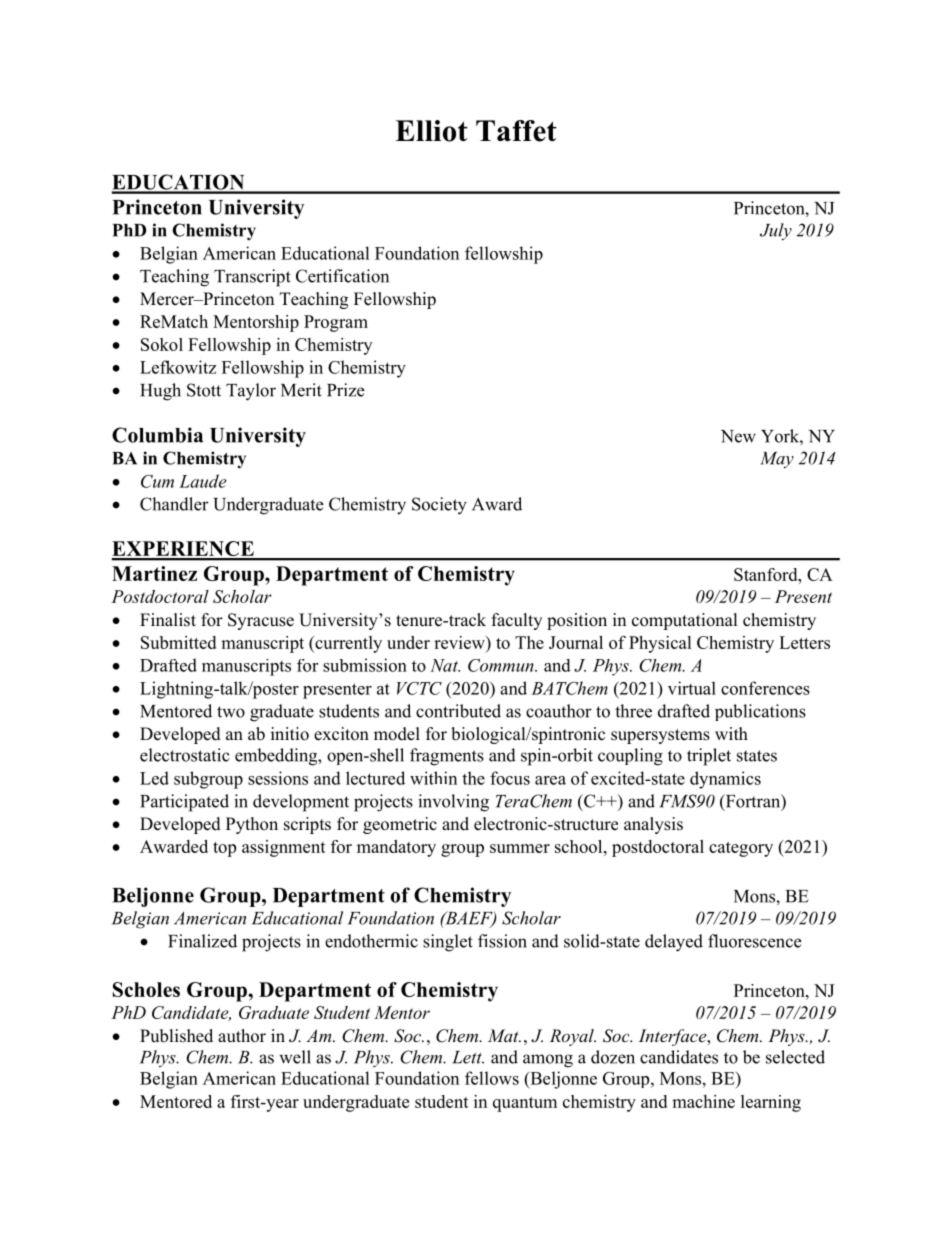 This screenshot has width=952, height=1233. I want to click on July, so click(776, 232).
